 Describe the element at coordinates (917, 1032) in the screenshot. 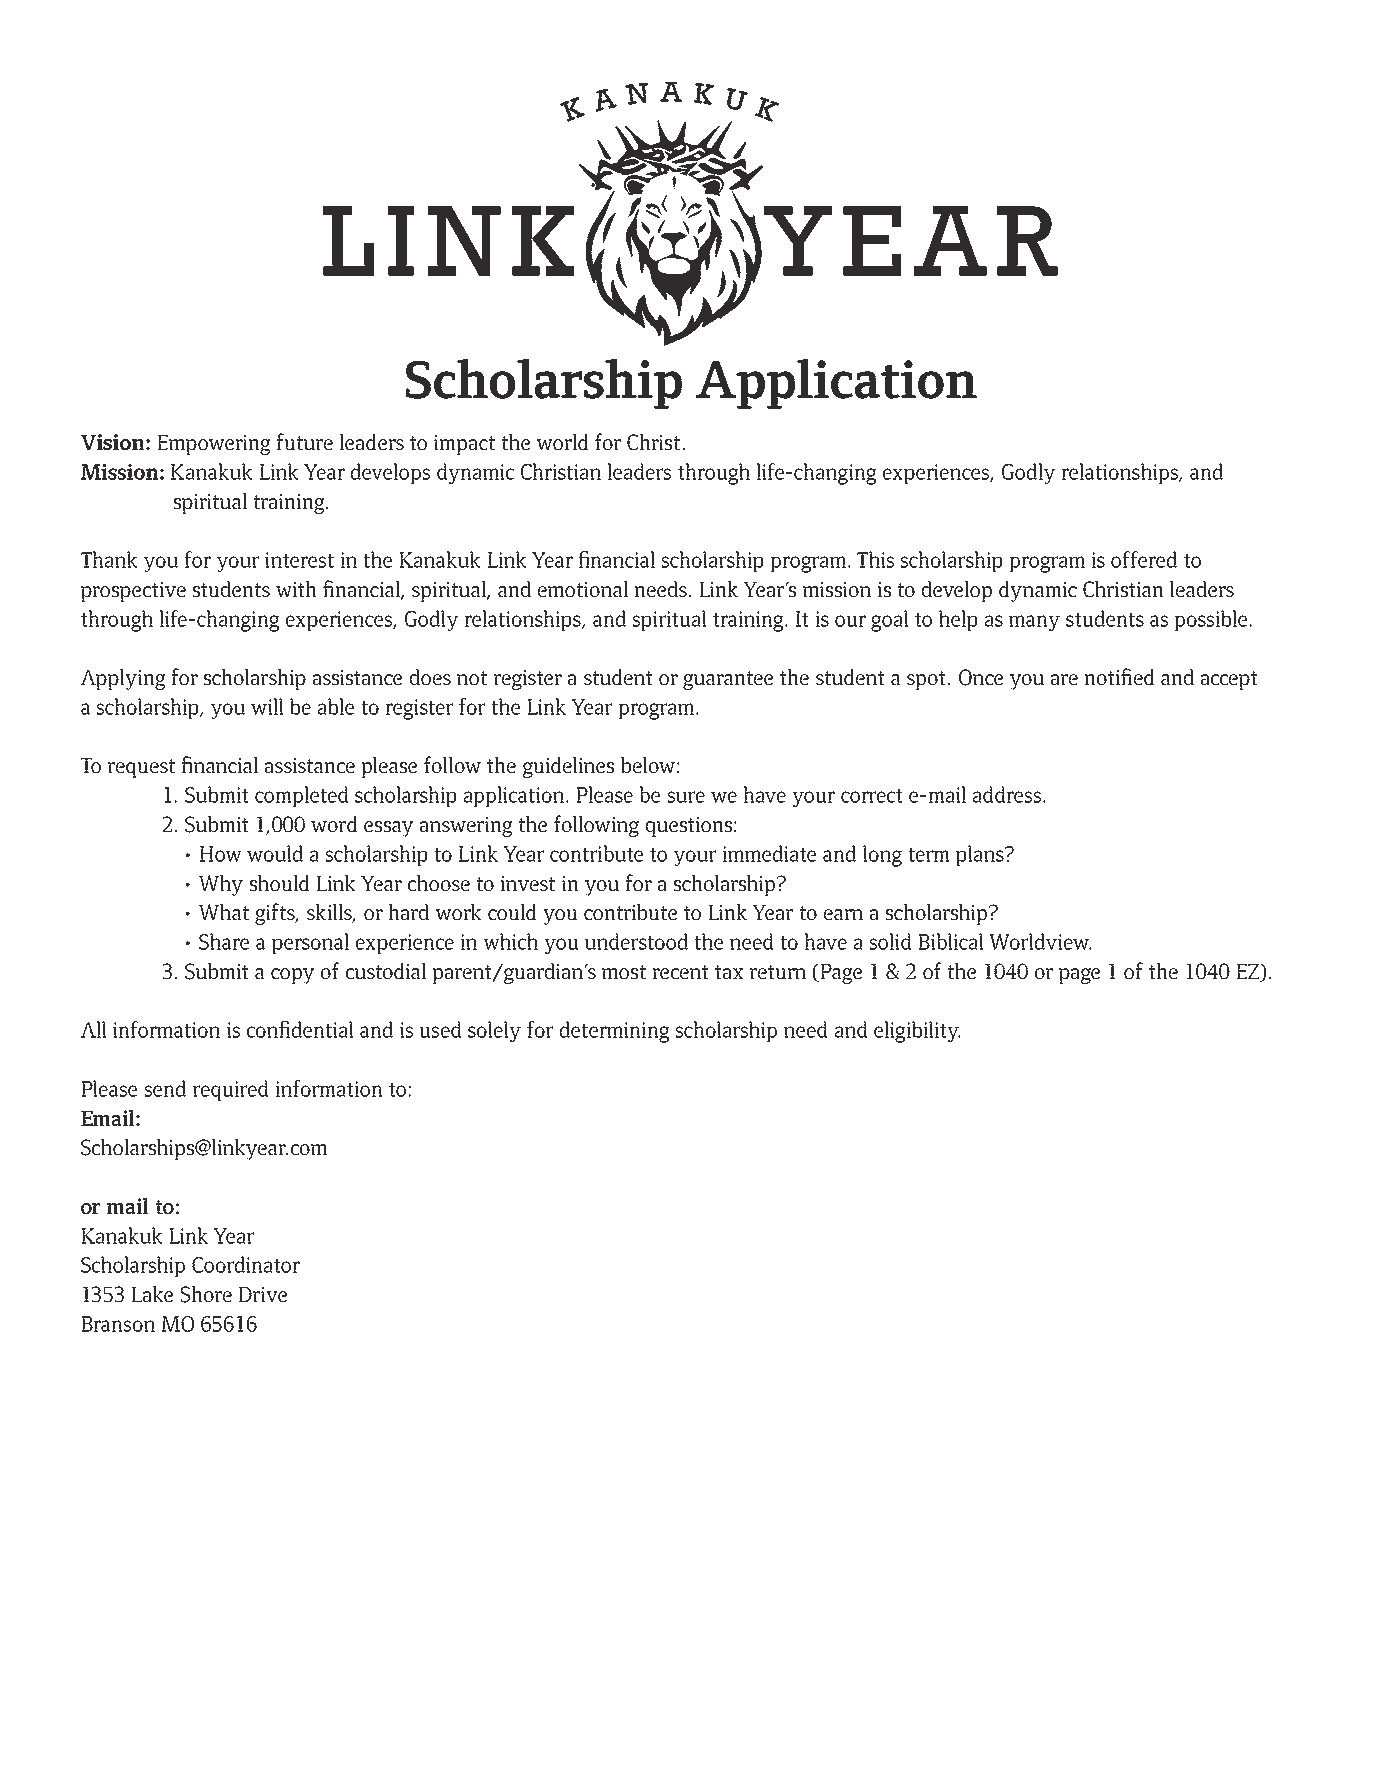

I see `eligibility` at that location.
